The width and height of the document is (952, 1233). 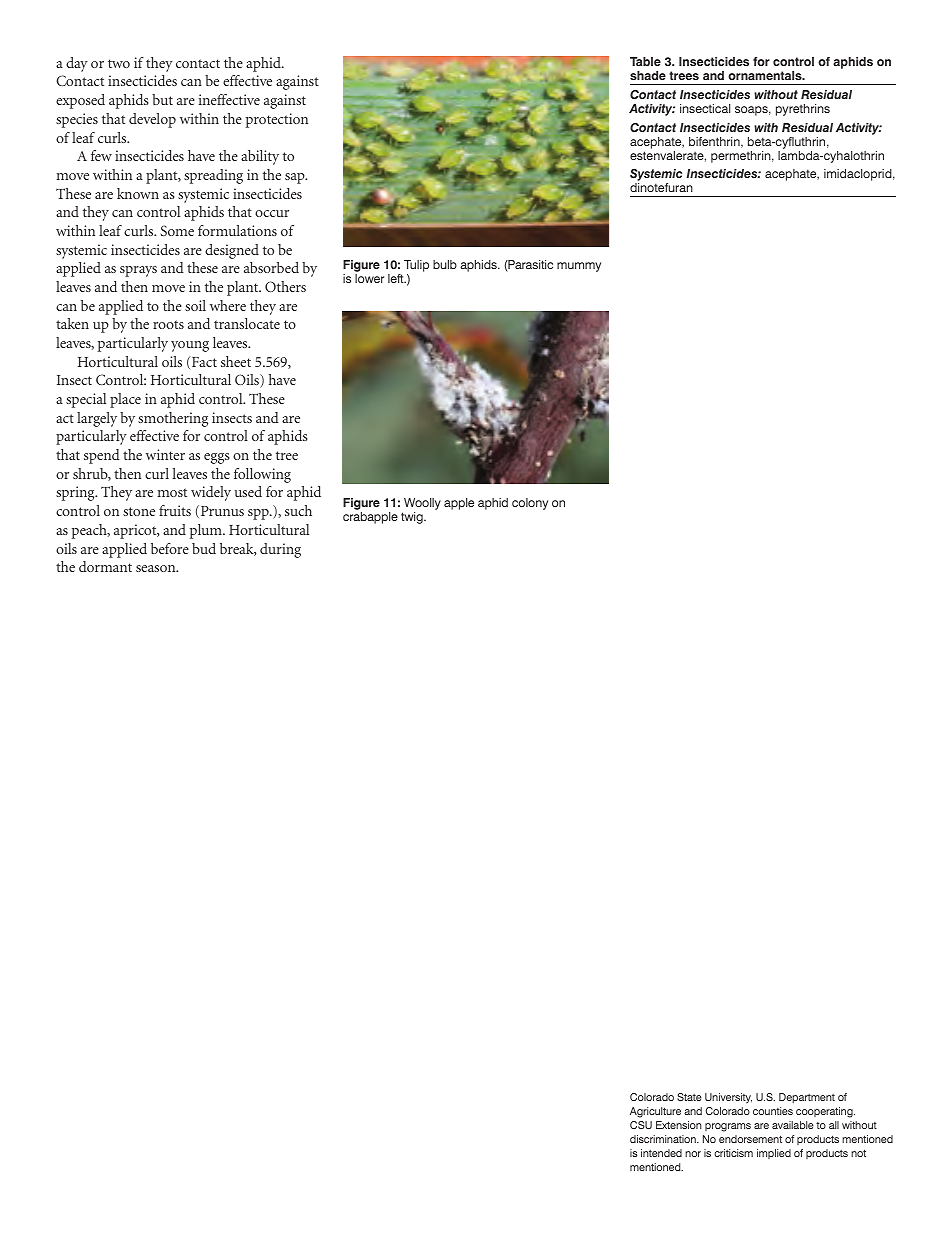 I want to click on during, so click(x=280, y=550).
